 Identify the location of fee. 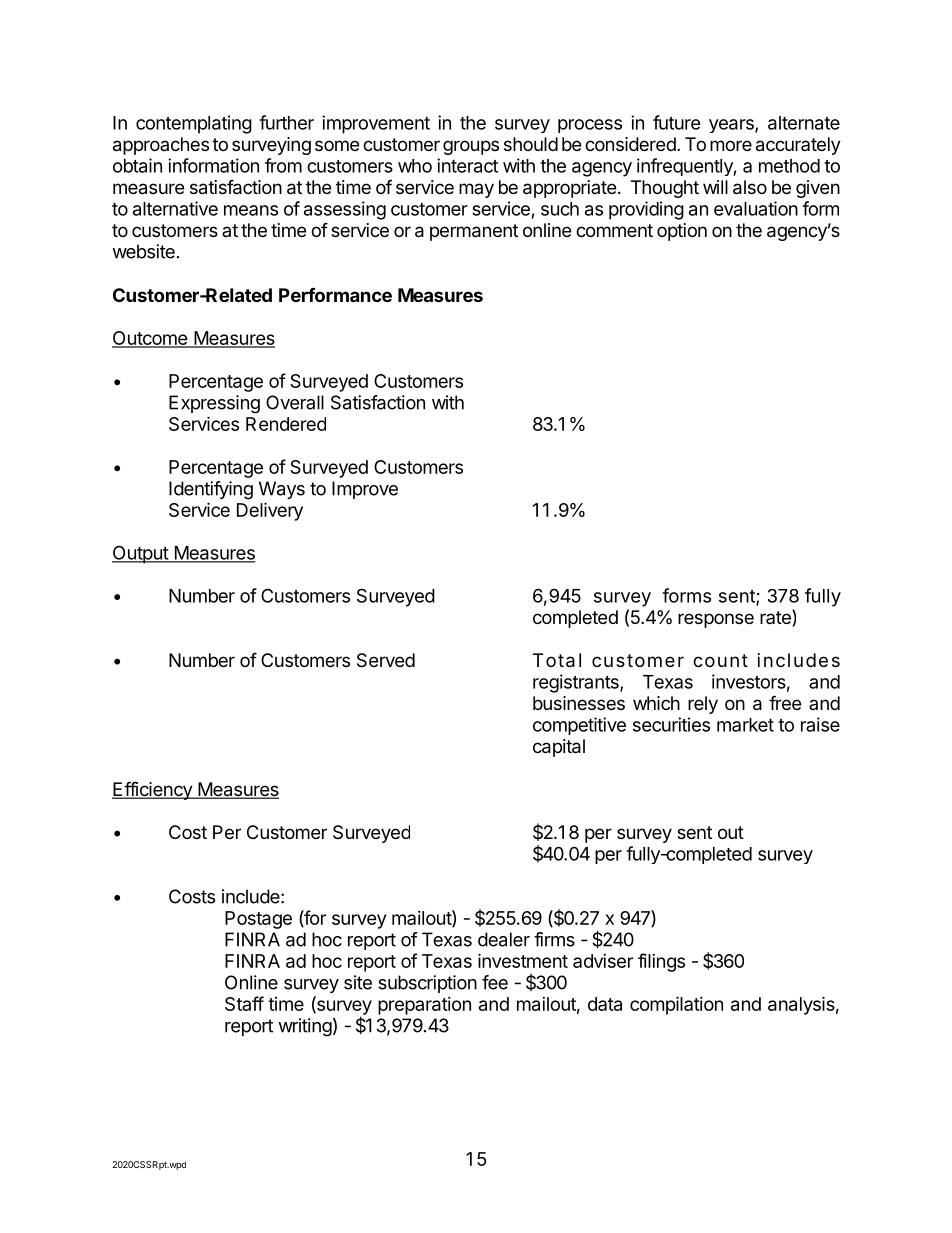
(495, 982).
